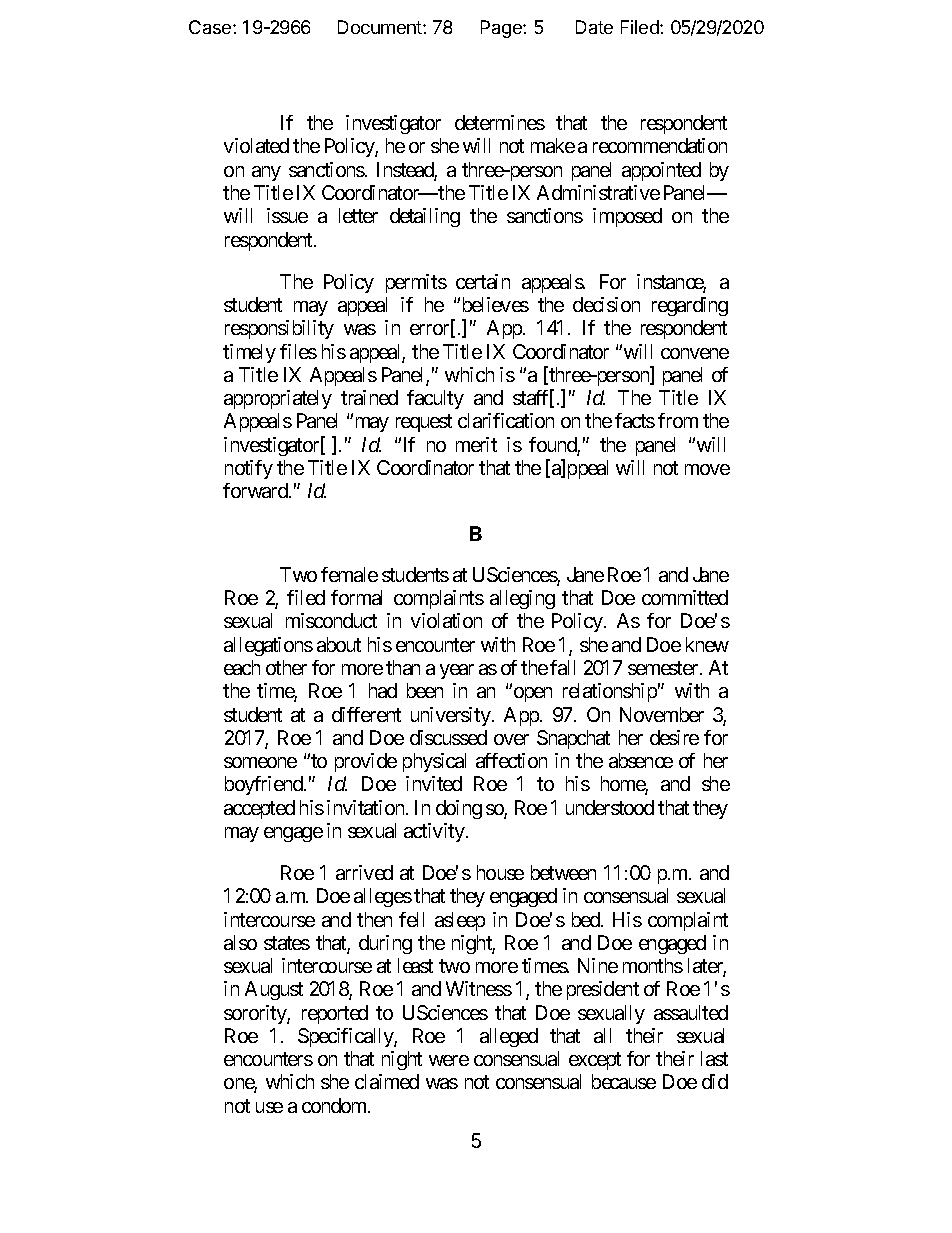  I want to click on forward, so click(256, 490).
